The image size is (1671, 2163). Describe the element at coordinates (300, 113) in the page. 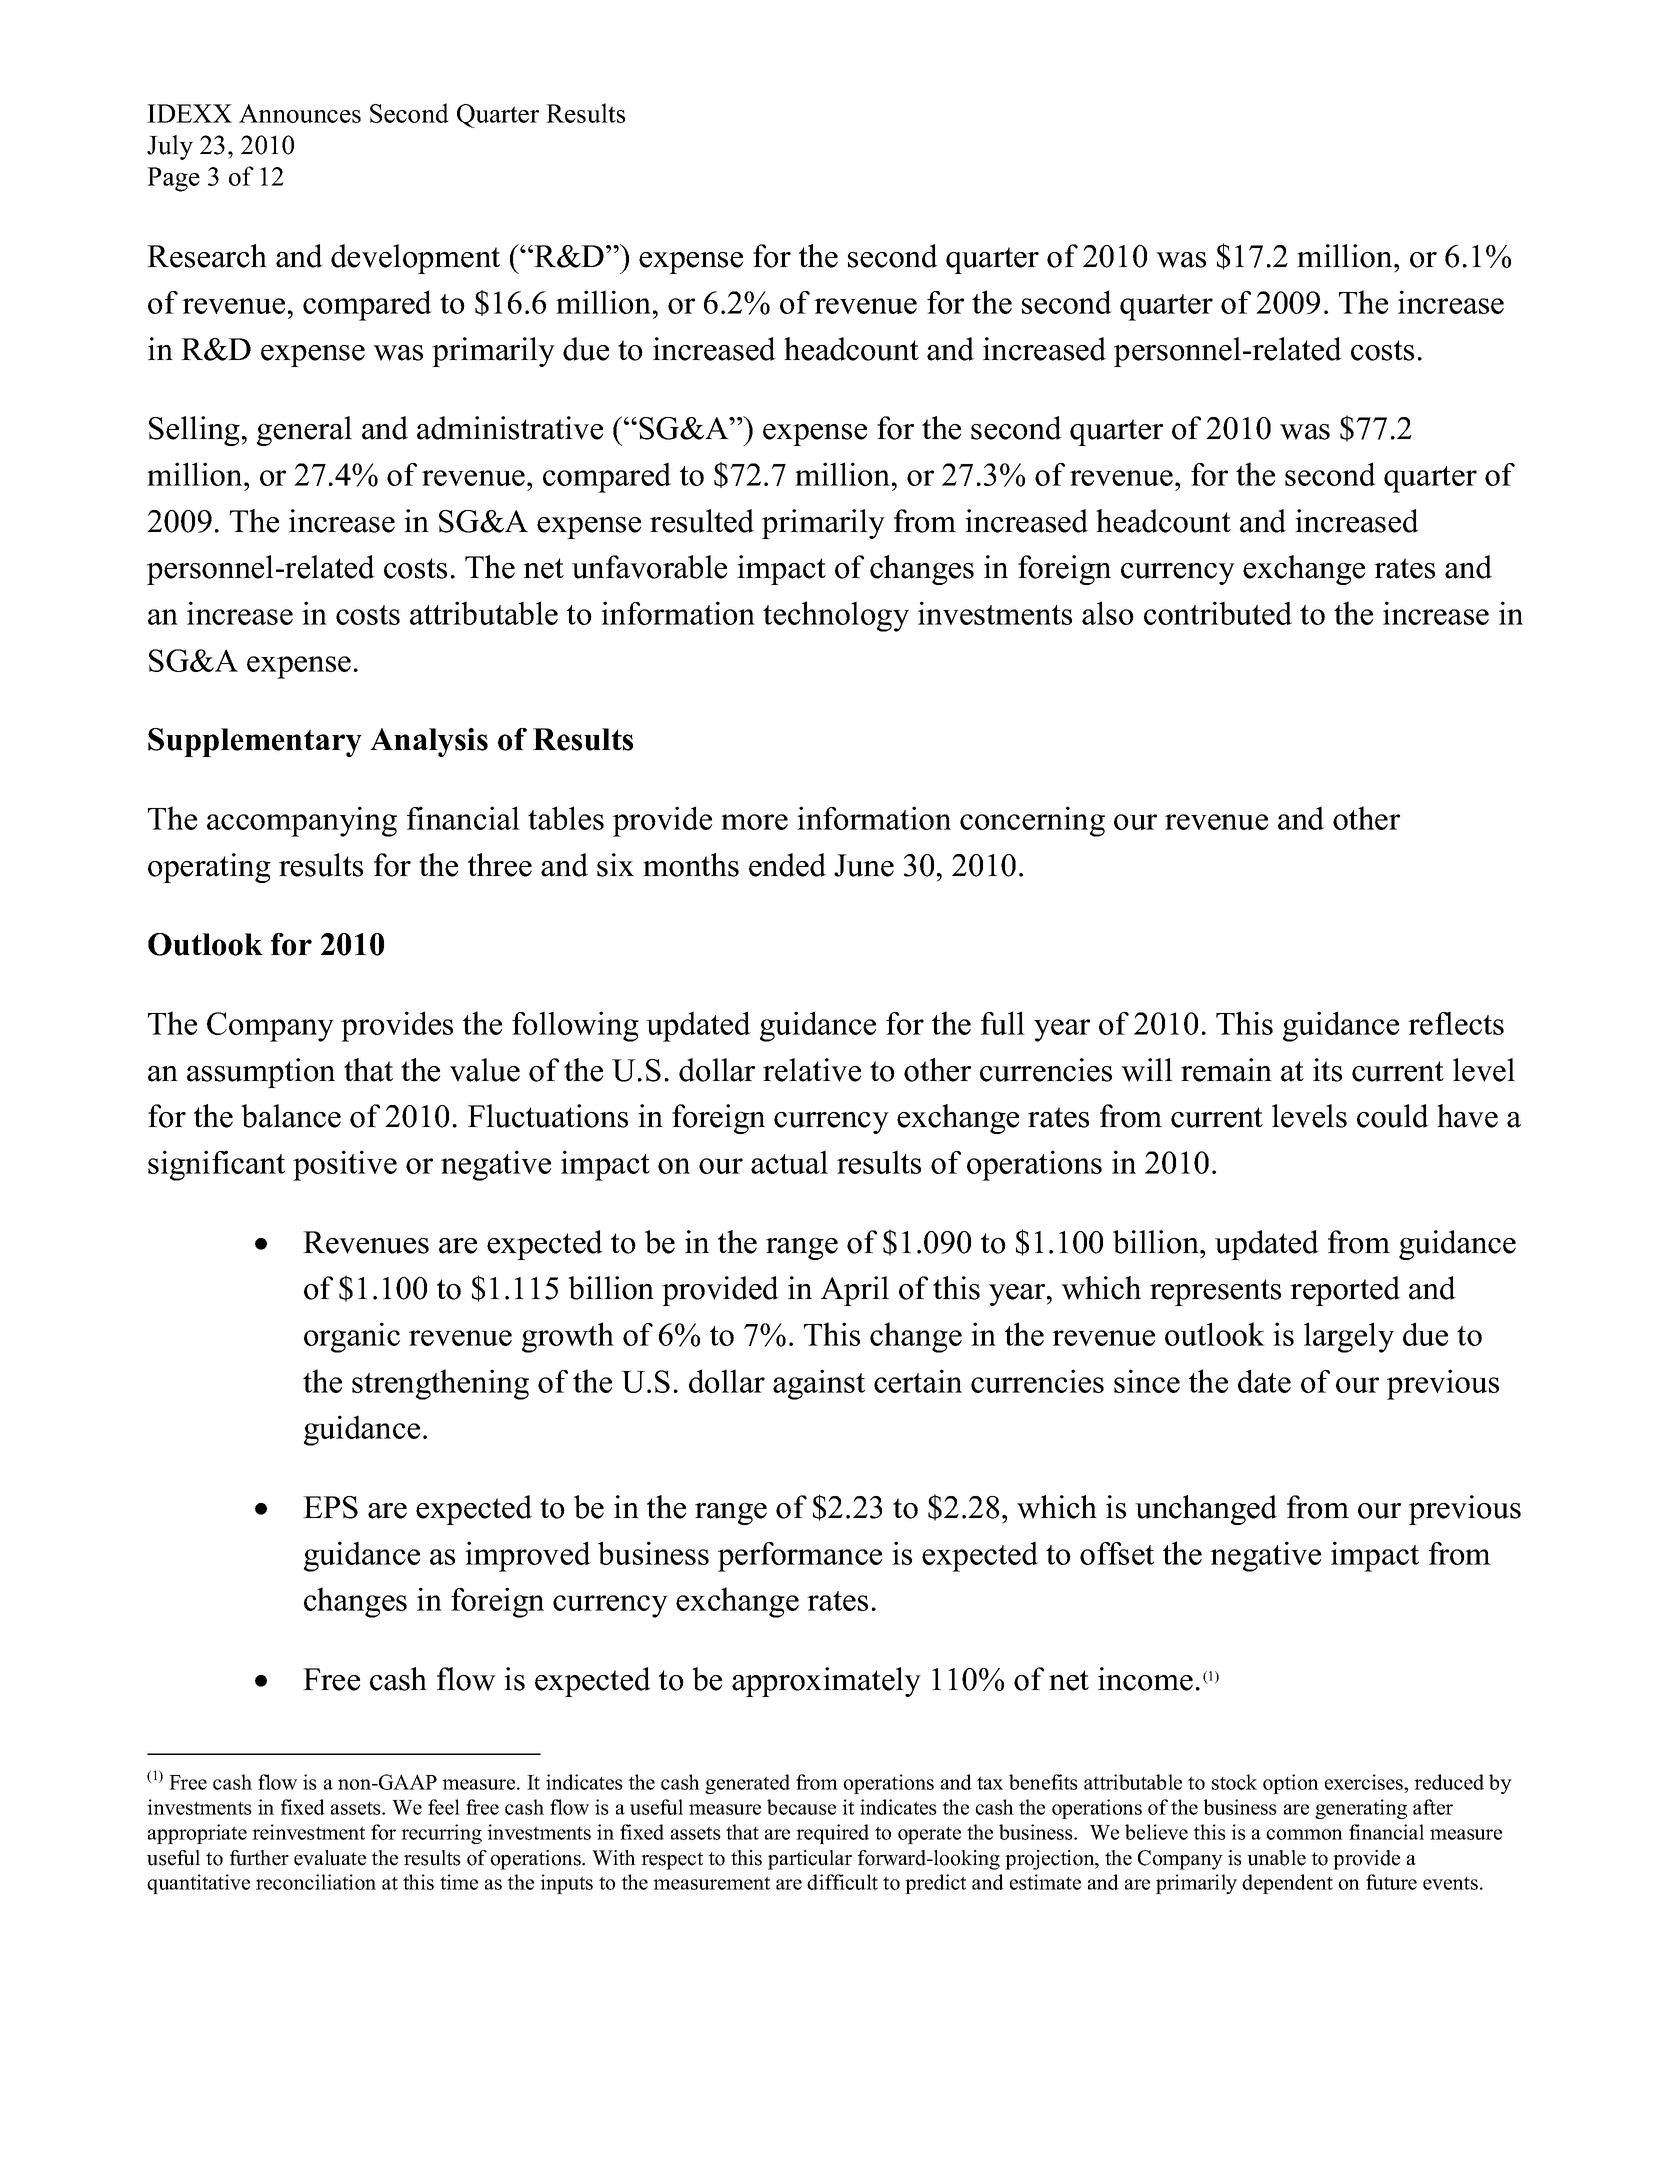

I see `Announces` at that location.
